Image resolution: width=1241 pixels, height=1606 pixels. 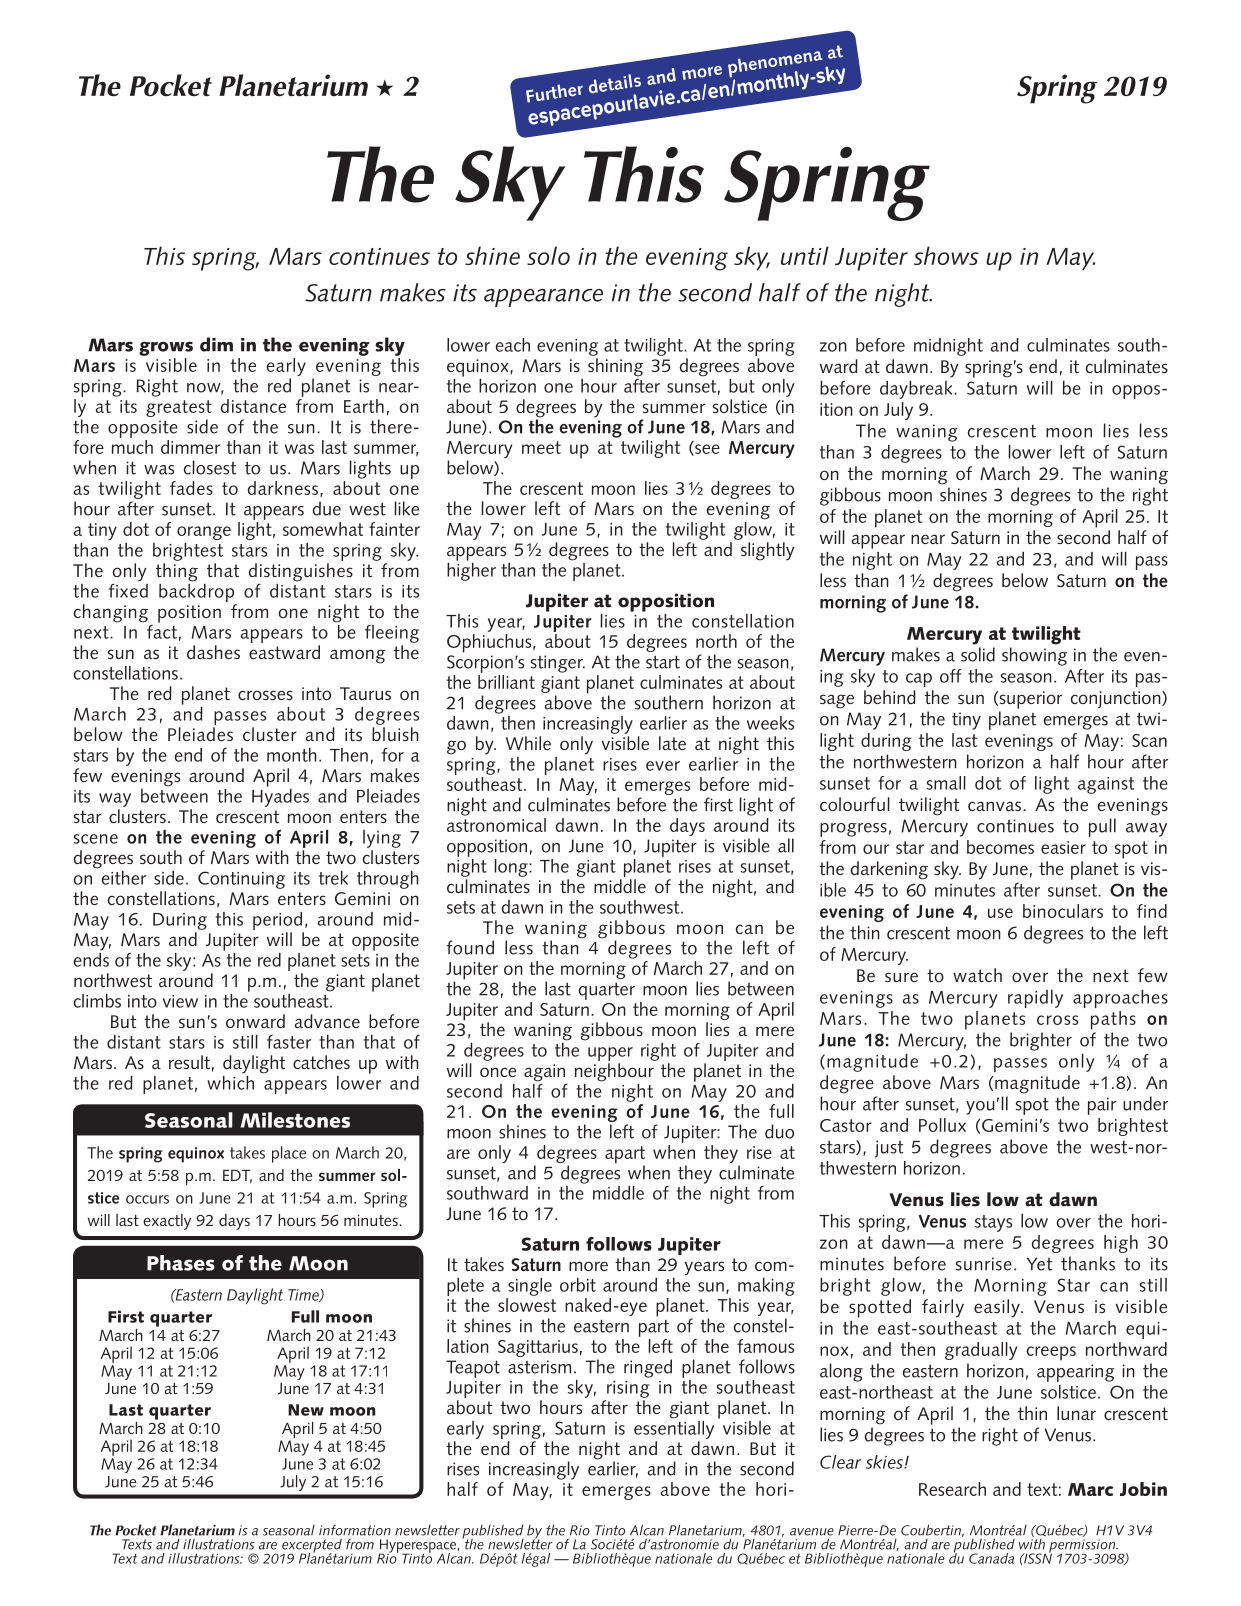 I want to click on solo, so click(x=548, y=255).
